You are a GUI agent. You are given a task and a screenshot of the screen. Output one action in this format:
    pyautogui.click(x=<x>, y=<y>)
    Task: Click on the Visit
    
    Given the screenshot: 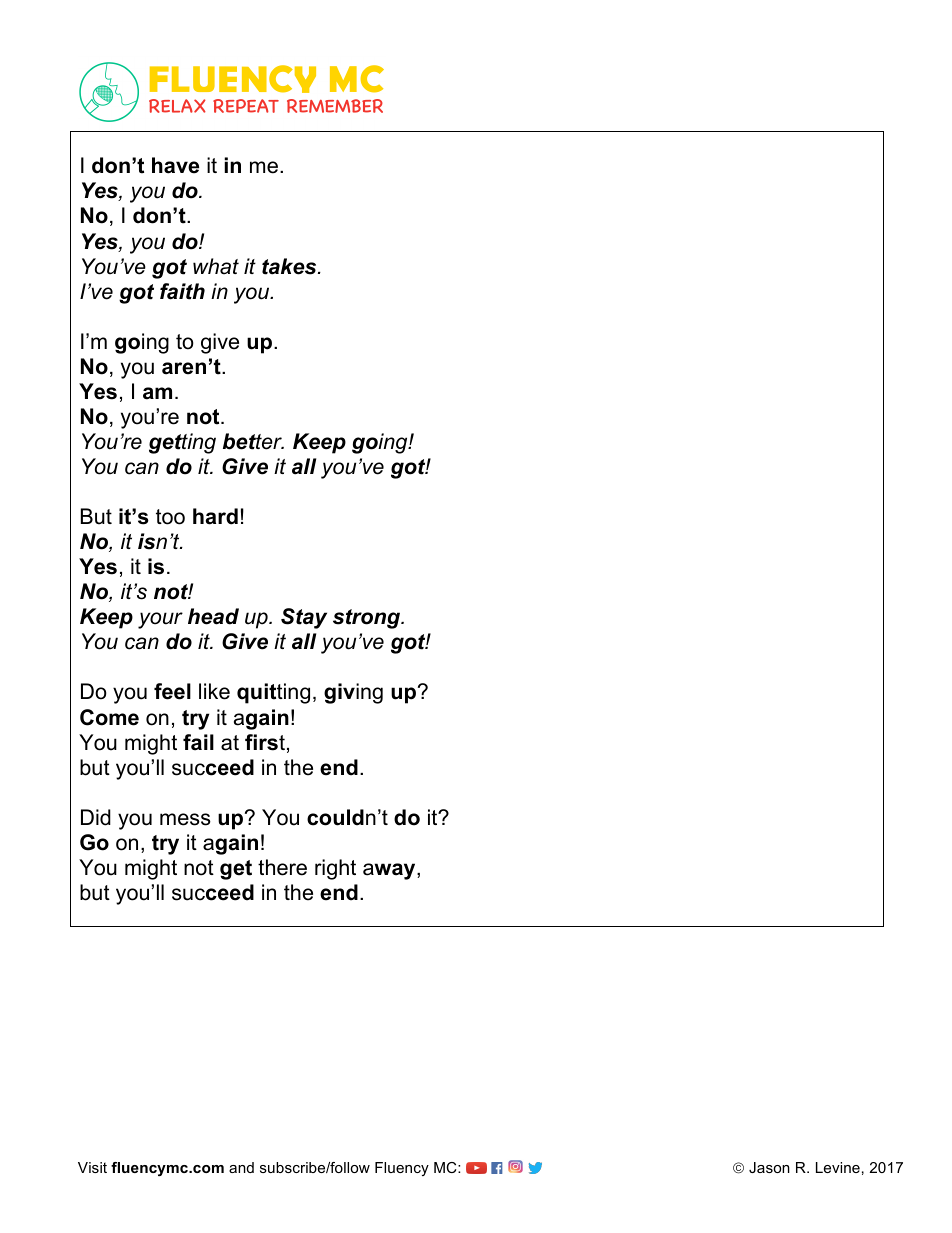 What is the action you would take?
    pyautogui.click(x=92, y=1167)
